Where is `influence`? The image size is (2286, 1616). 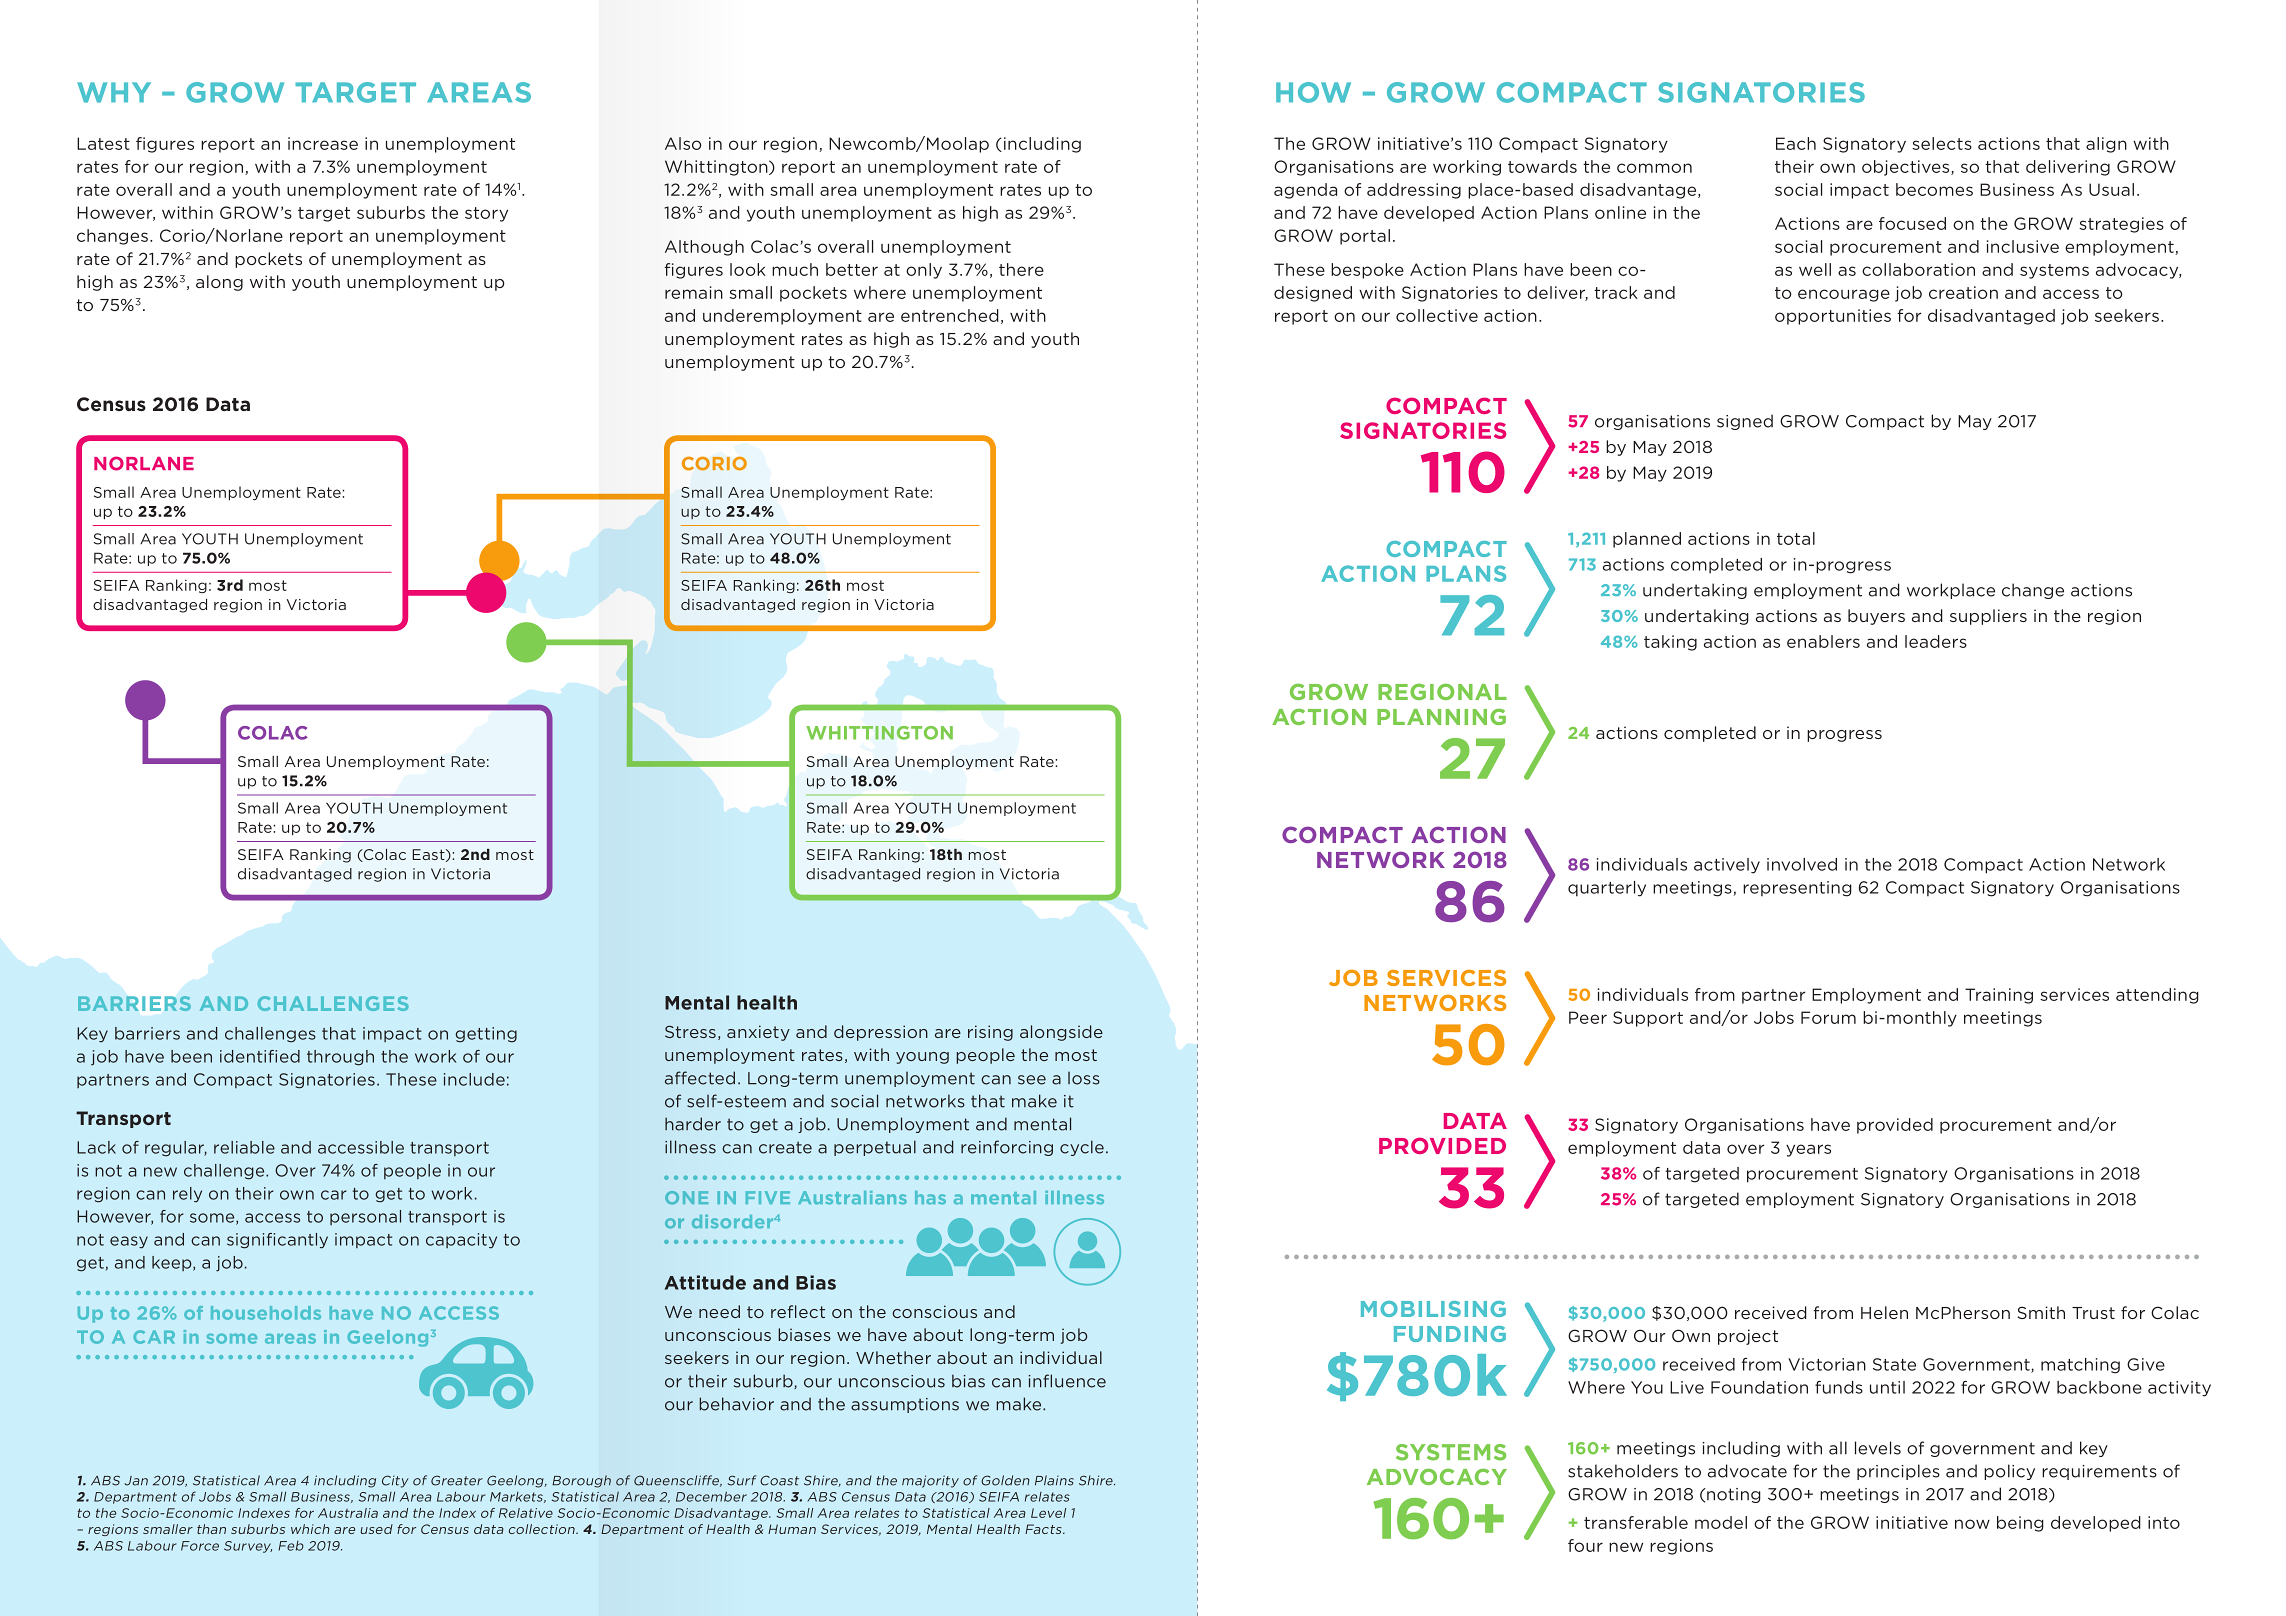
influence is located at coordinates (1067, 1381).
